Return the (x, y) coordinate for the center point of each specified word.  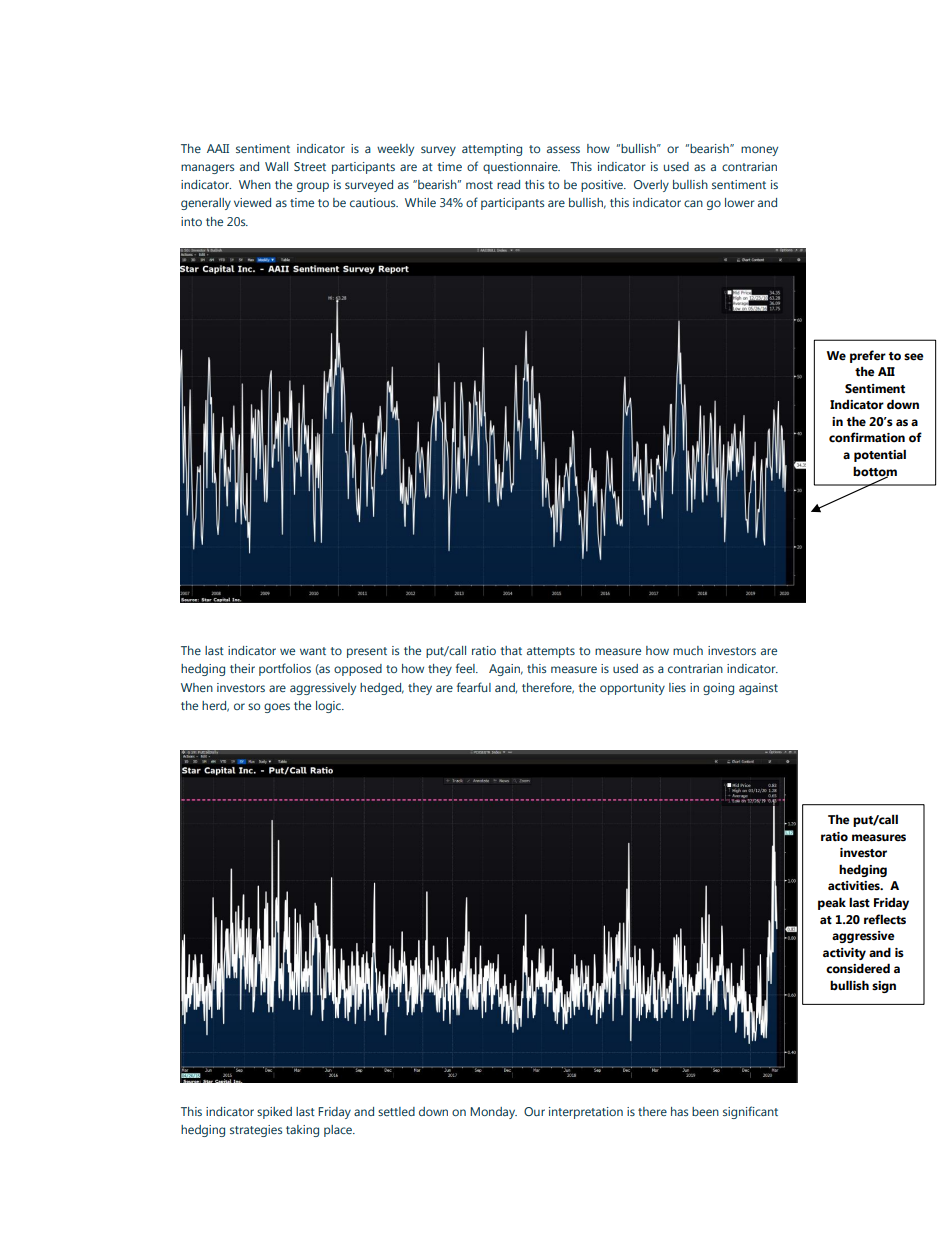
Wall (276, 166)
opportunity (632, 689)
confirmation (867, 437)
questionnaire (521, 168)
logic (329, 707)
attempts (551, 652)
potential (880, 455)
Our (534, 1111)
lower (740, 202)
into (191, 221)
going (718, 689)
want (313, 651)
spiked (274, 1113)
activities (855, 886)
